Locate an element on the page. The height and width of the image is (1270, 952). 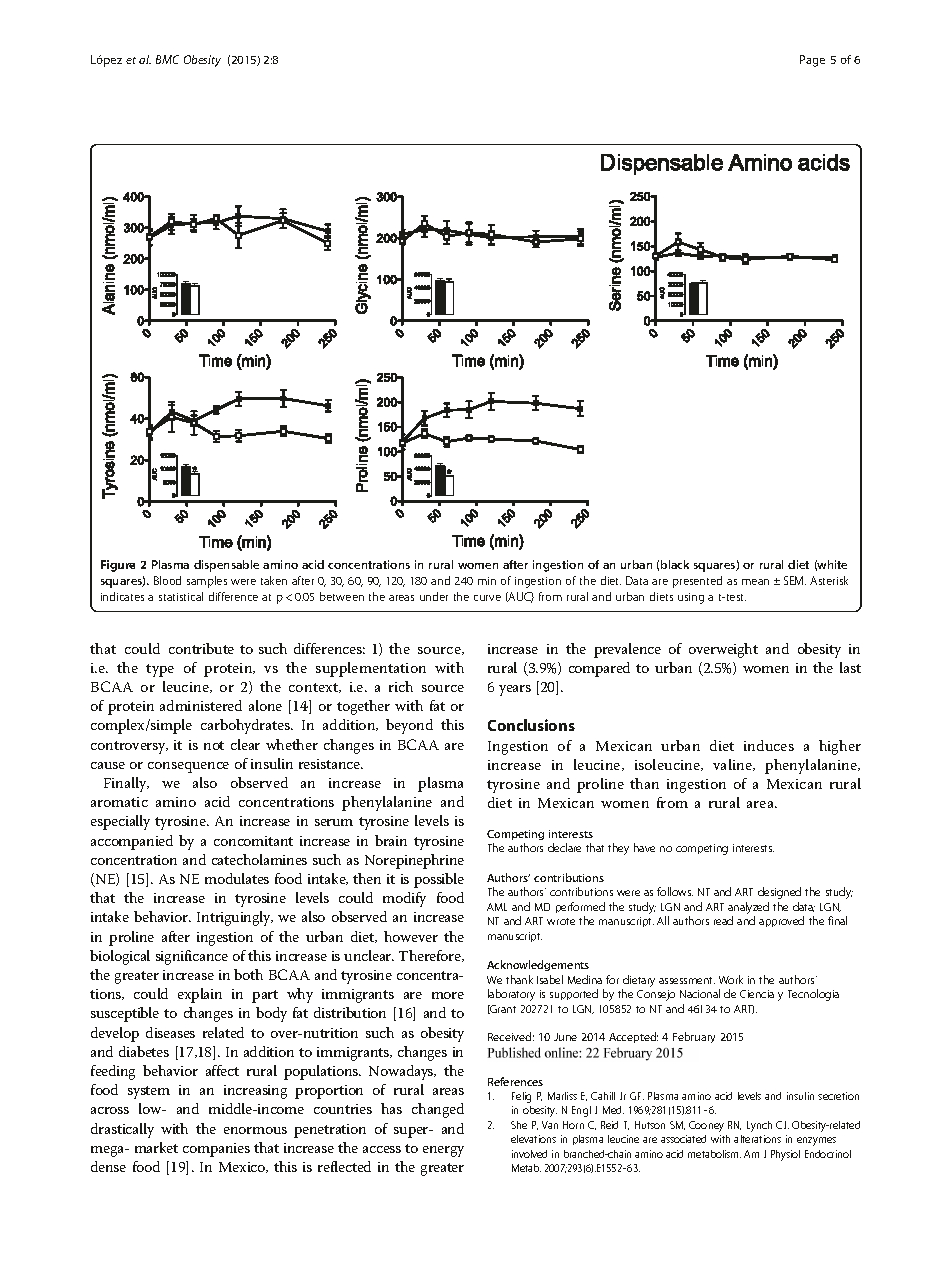
mean is located at coordinates (755, 582).
